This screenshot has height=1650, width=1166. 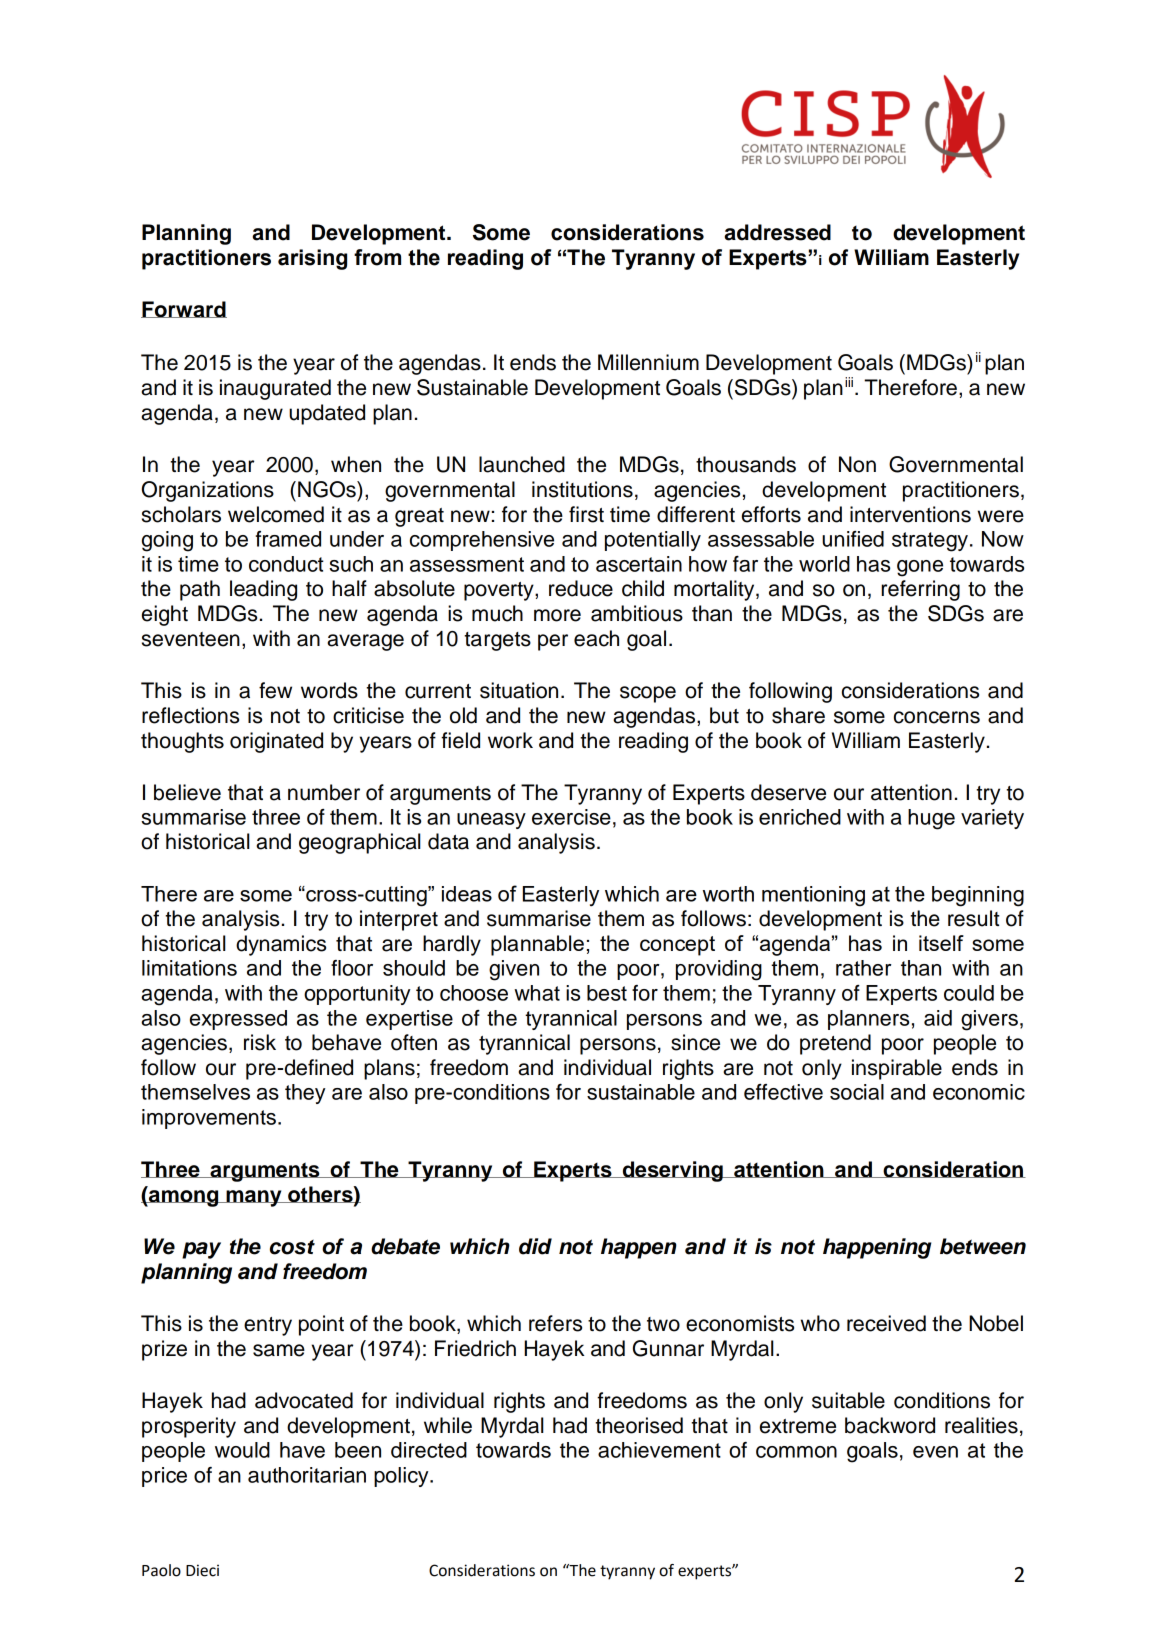 What do you see at coordinates (659, 1450) in the screenshot?
I see `achievement` at bounding box center [659, 1450].
